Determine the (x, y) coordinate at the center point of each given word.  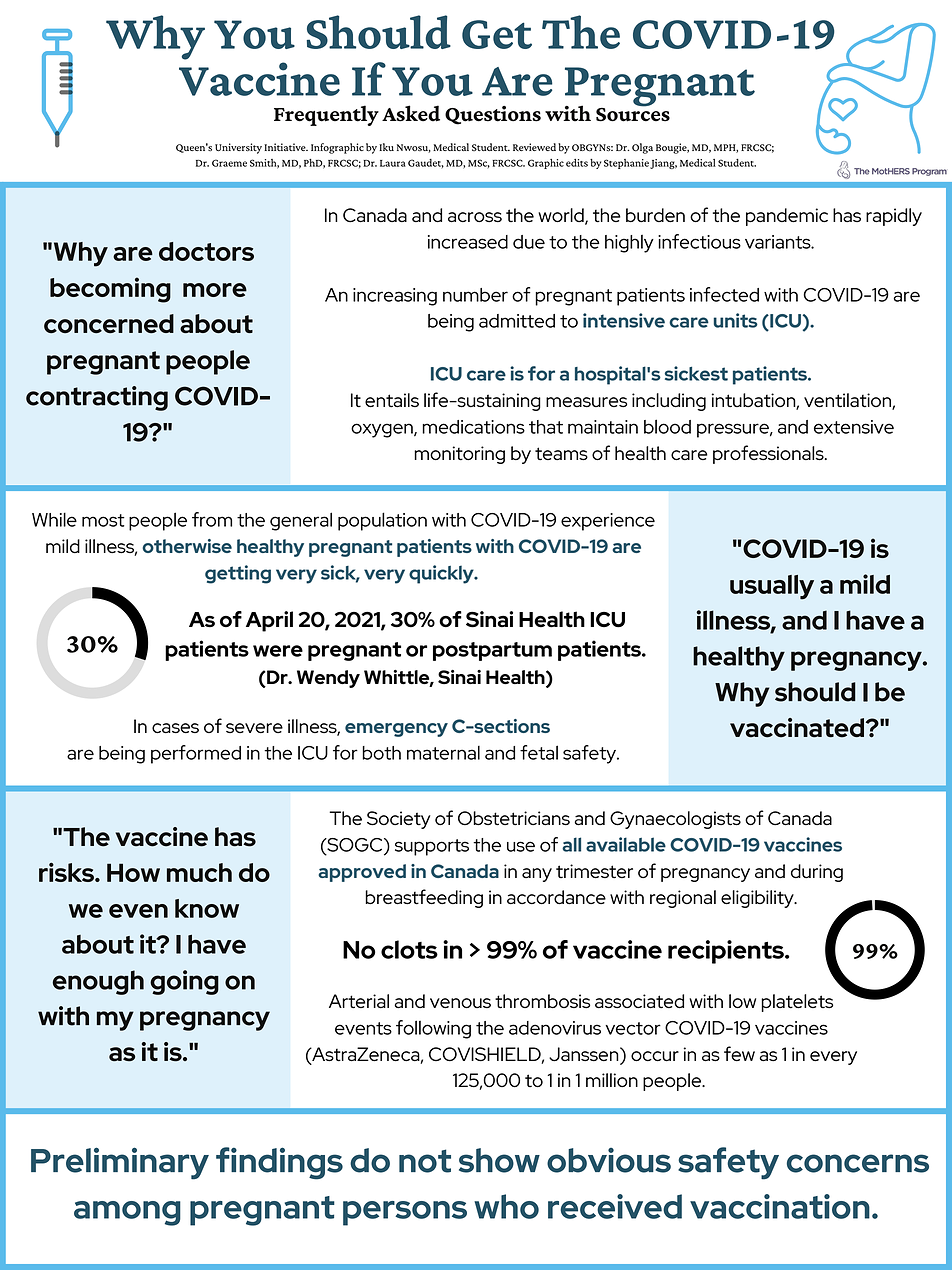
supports (432, 847)
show (499, 1160)
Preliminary (120, 1163)
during (817, 873)
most (103, 520)
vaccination (780, 1206)
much (199, 872)
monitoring (459, 455)
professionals (769, 454)
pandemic (787, 217)
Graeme (229, 163)
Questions (493, 115)
